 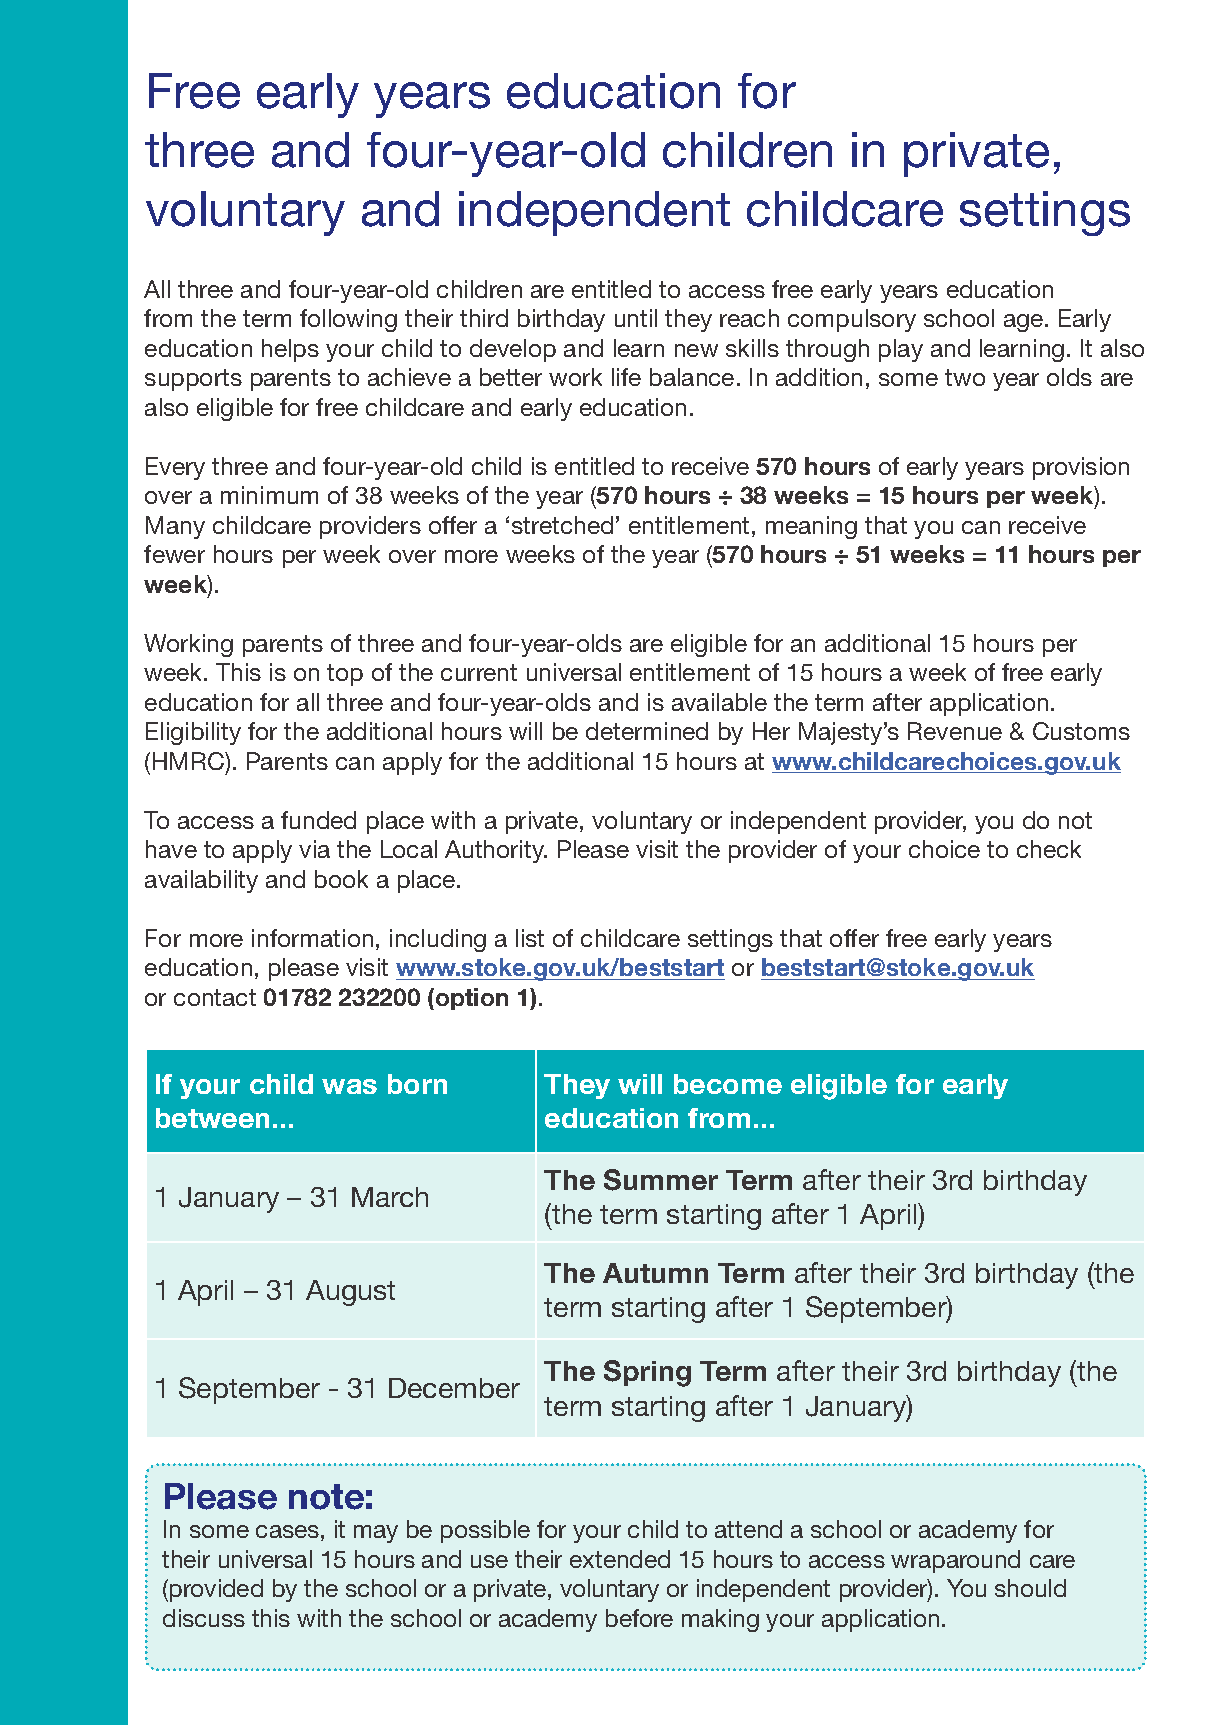 I want to click on available, so click(x=719, y=702).
